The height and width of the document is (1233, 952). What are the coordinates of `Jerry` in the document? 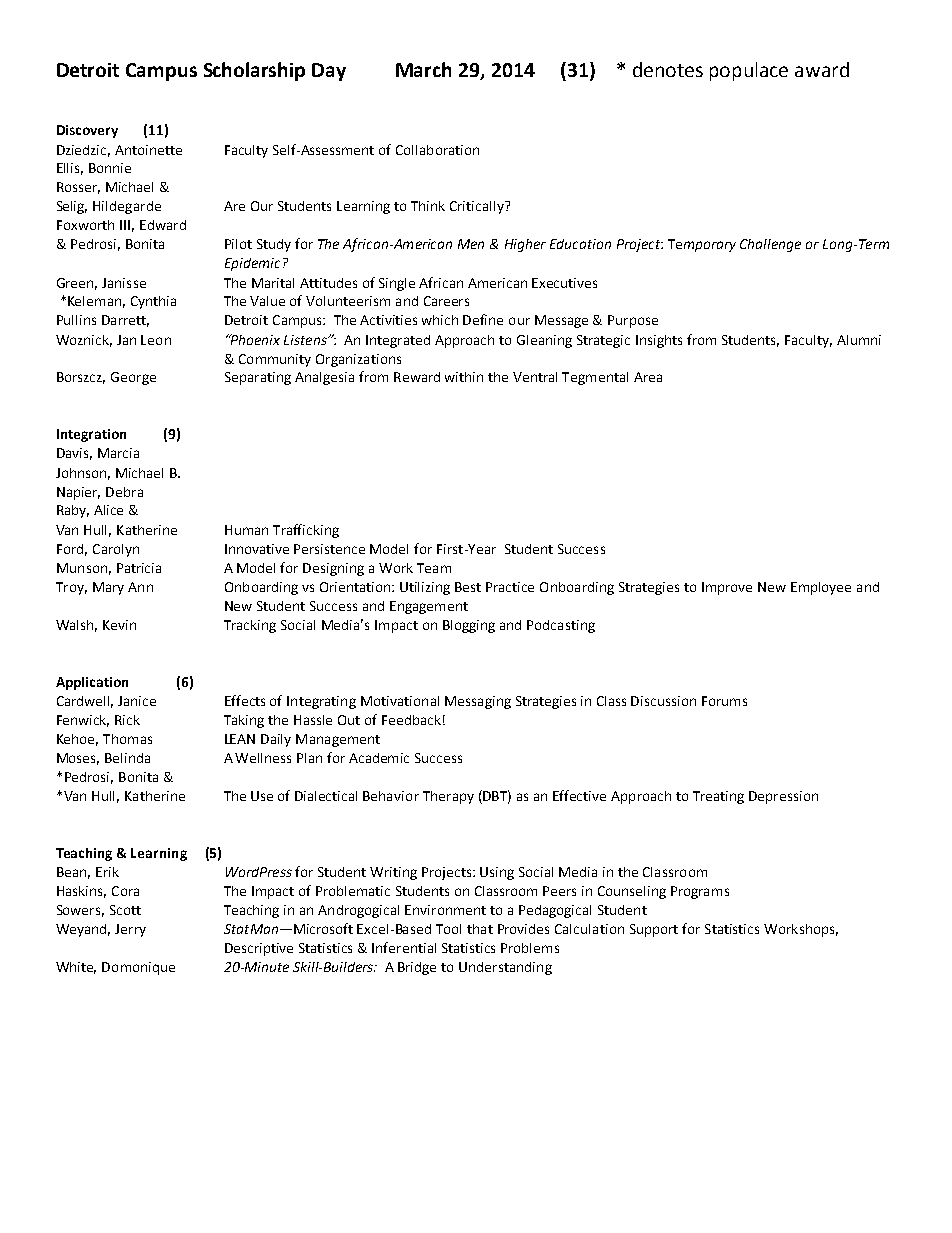 It's located at (130, 930).
